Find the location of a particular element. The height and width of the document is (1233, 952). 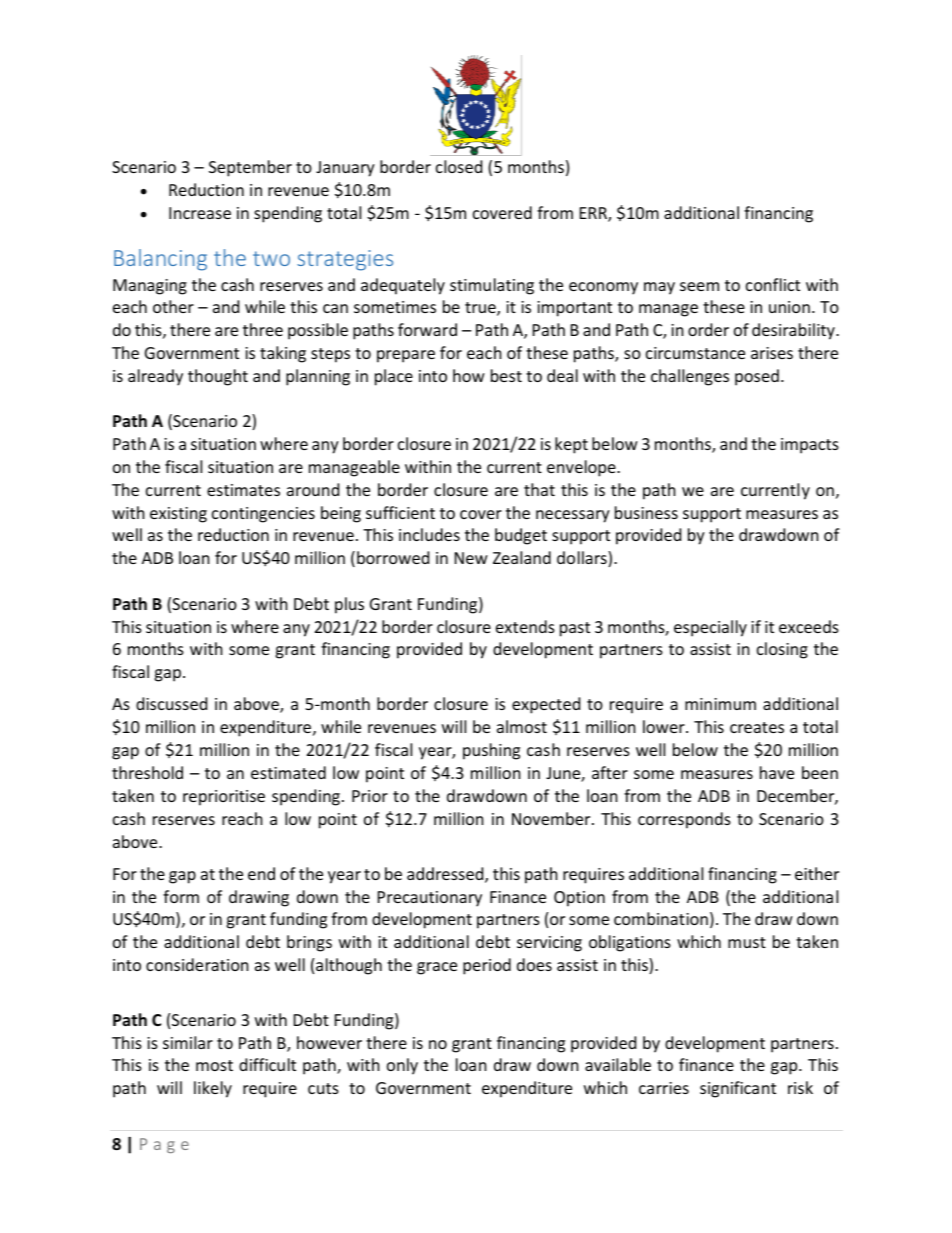

especially is located at coordinates (710, 628).
